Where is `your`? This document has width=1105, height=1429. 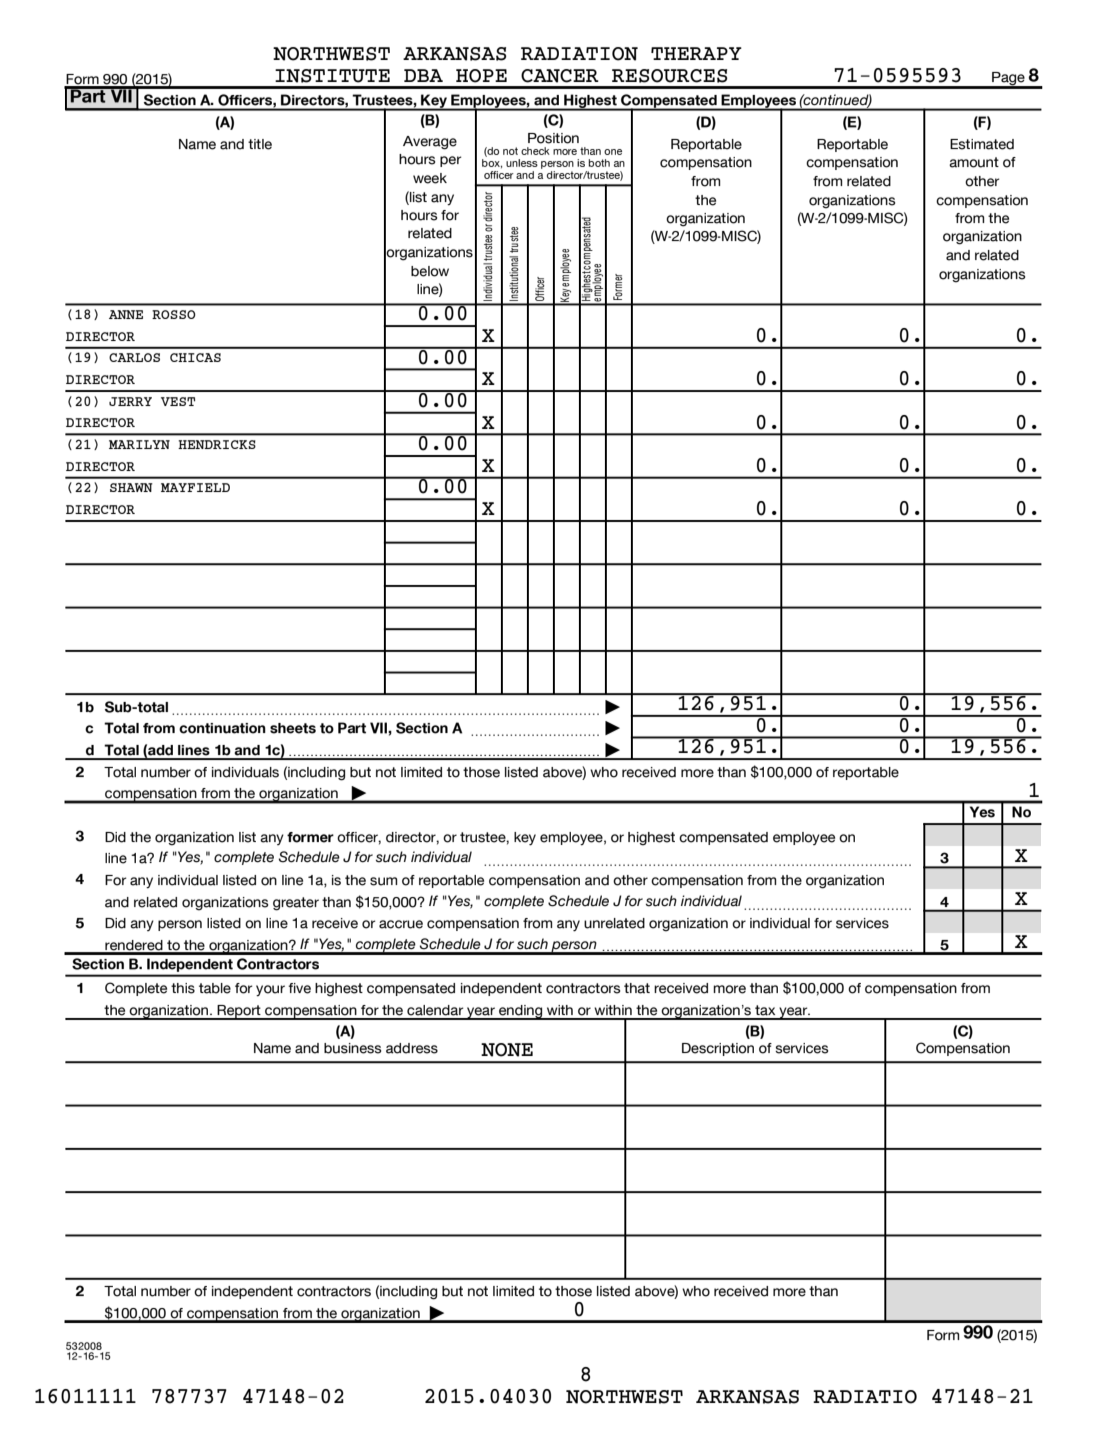
your is located at coordinates (270, 991).
